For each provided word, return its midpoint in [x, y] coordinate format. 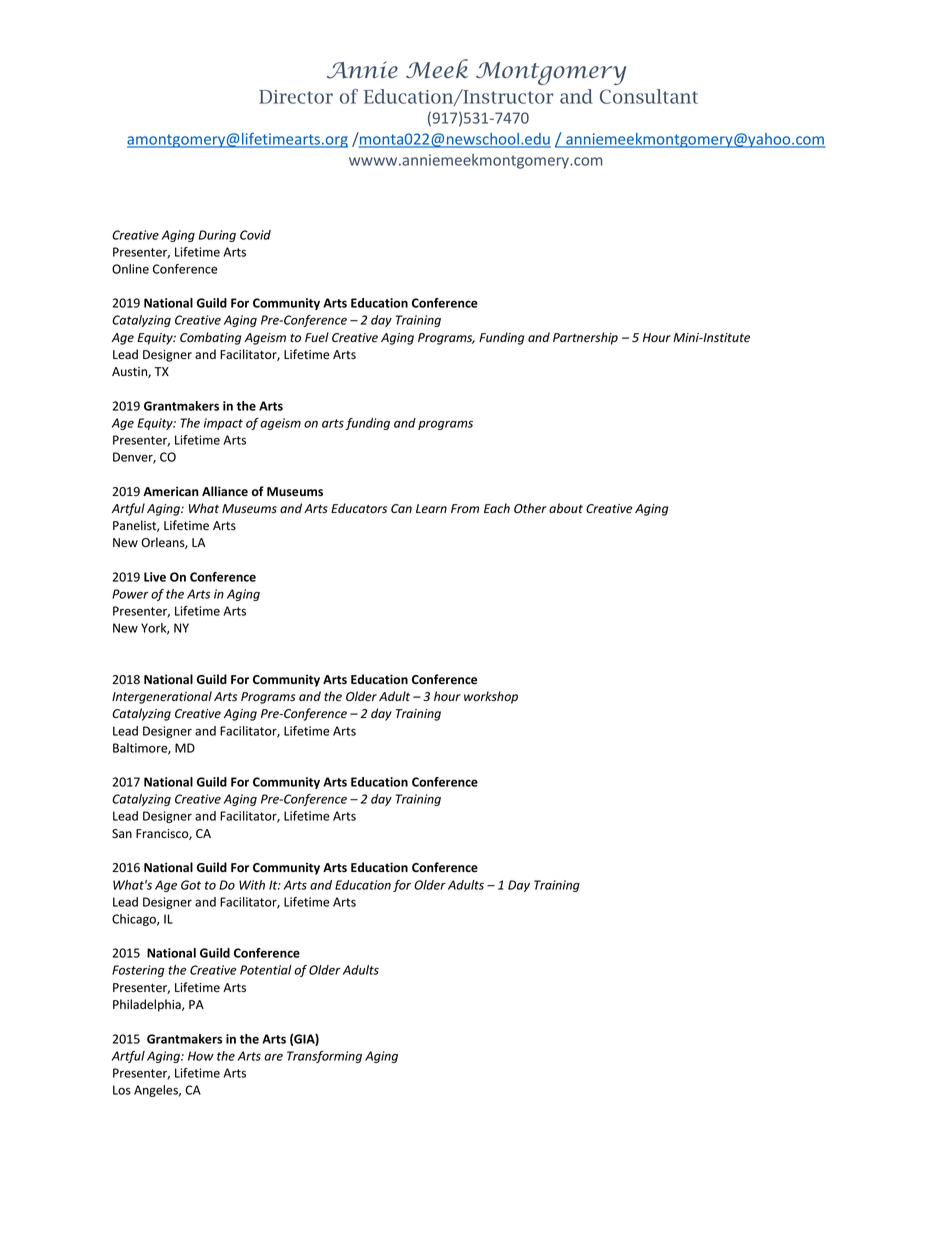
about [566, 508]
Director [296, 97]
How [201, 1056]
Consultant [649, 96]
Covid [255, 235]
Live [155, 577]
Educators [359, 508]
